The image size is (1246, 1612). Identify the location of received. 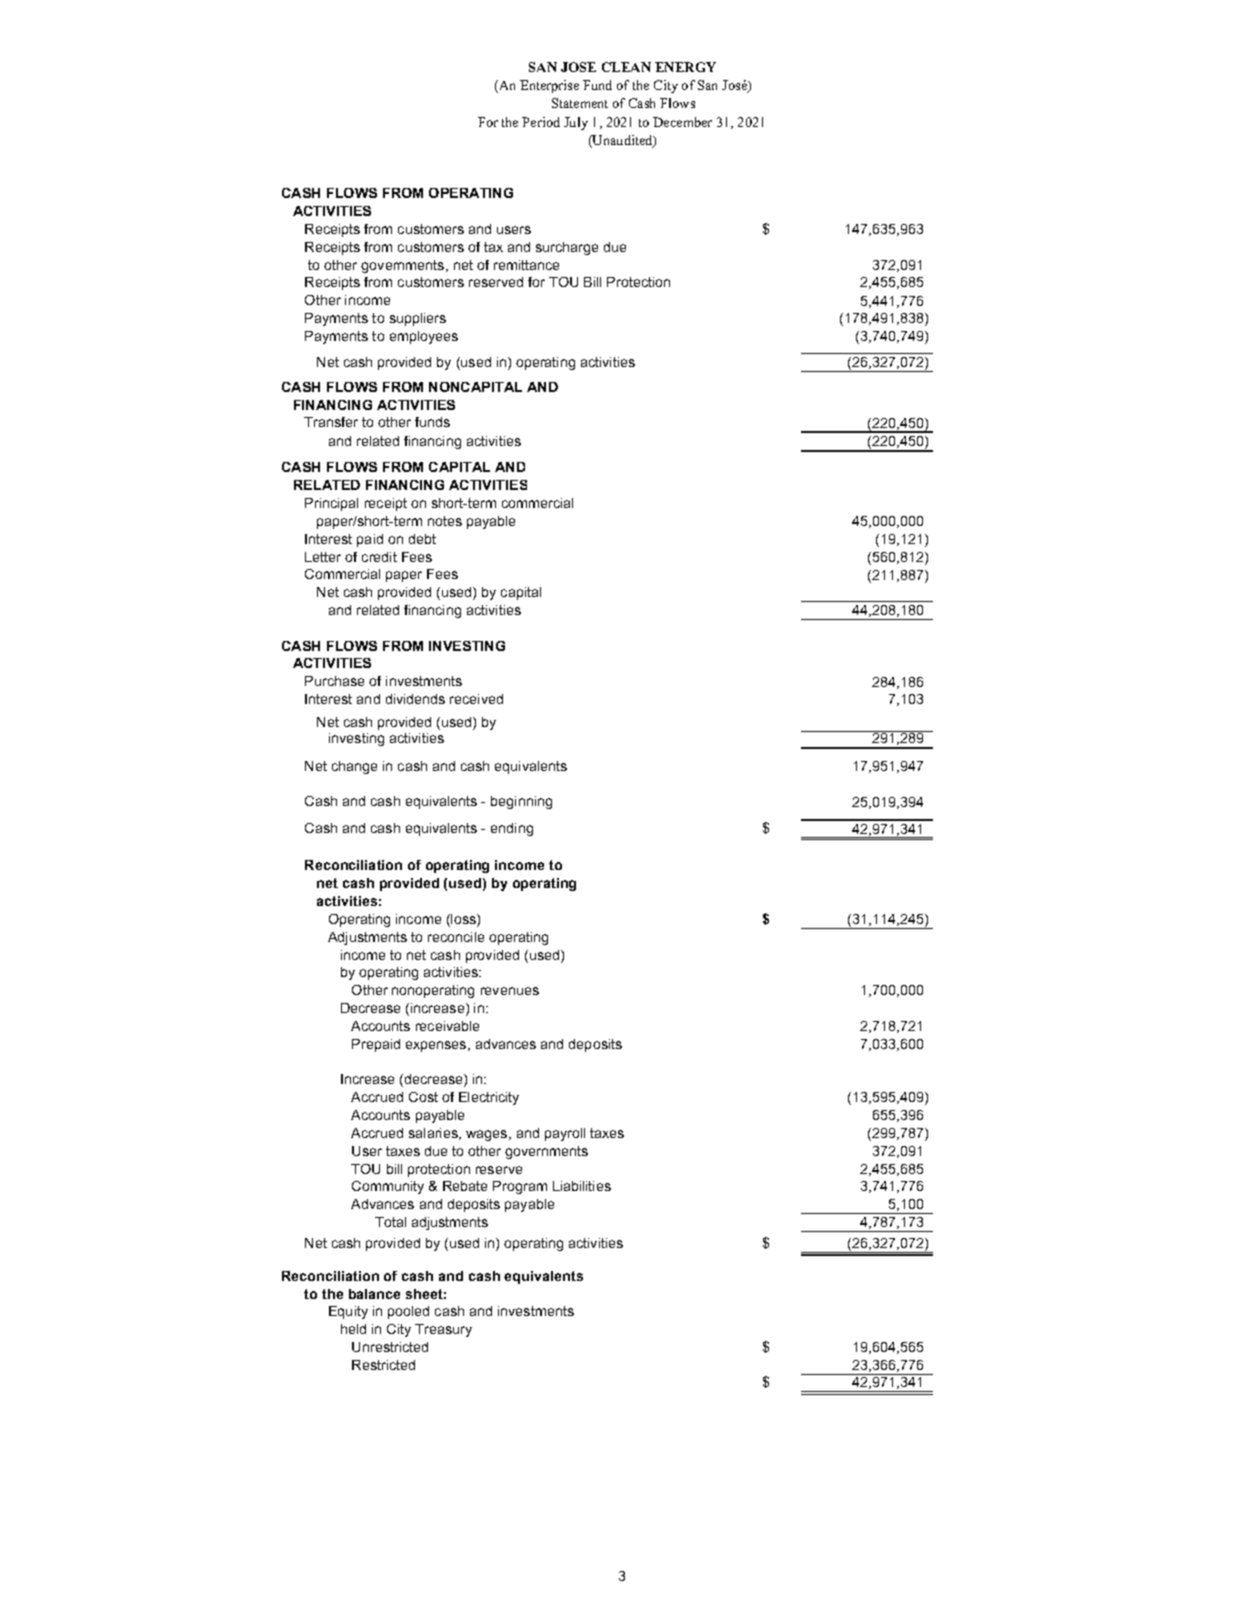
(476, 699).
